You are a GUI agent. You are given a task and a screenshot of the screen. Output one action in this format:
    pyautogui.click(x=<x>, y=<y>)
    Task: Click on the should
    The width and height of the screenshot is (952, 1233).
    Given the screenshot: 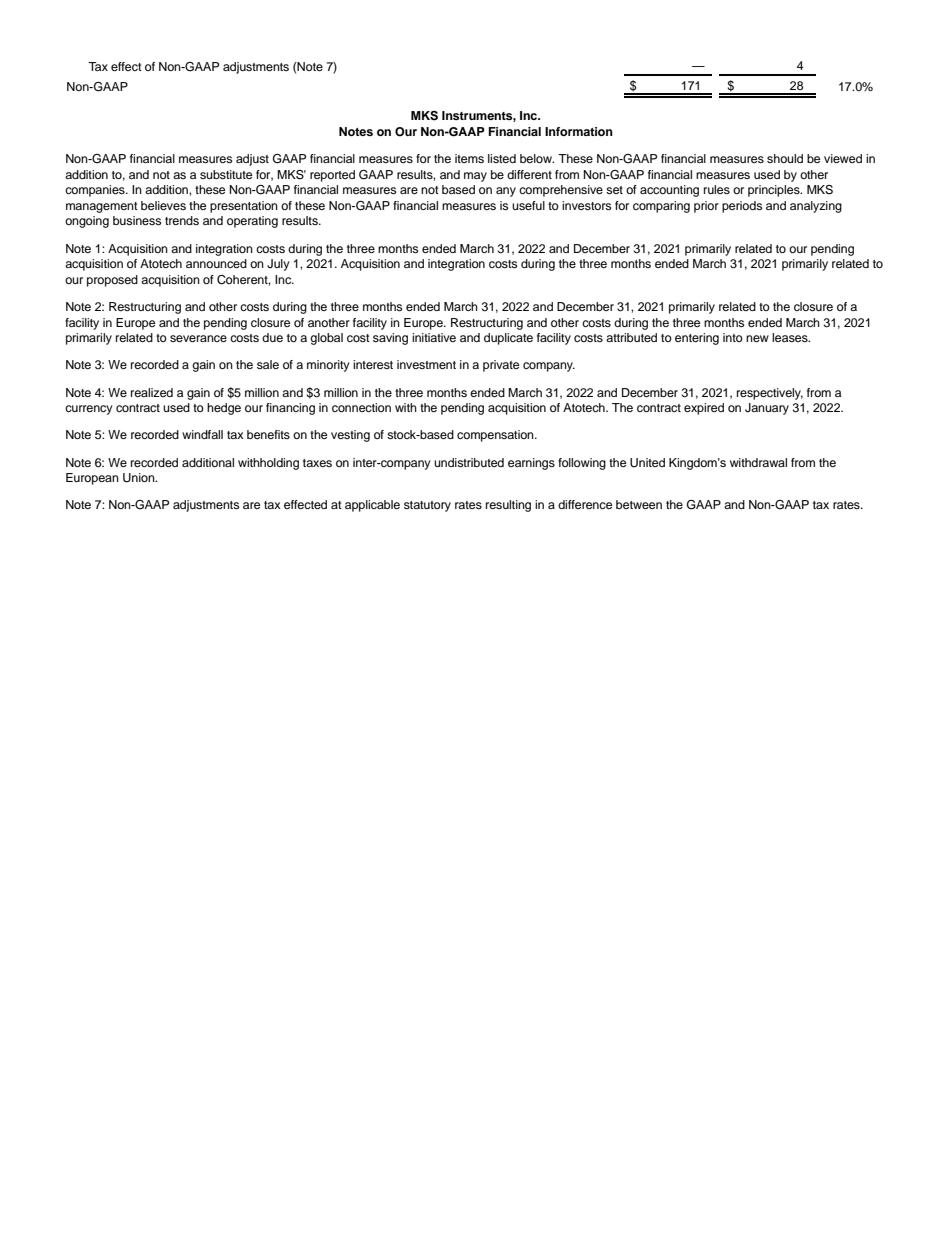 What is the action you would take?
    pyautogui.click(x=785, y=158)
